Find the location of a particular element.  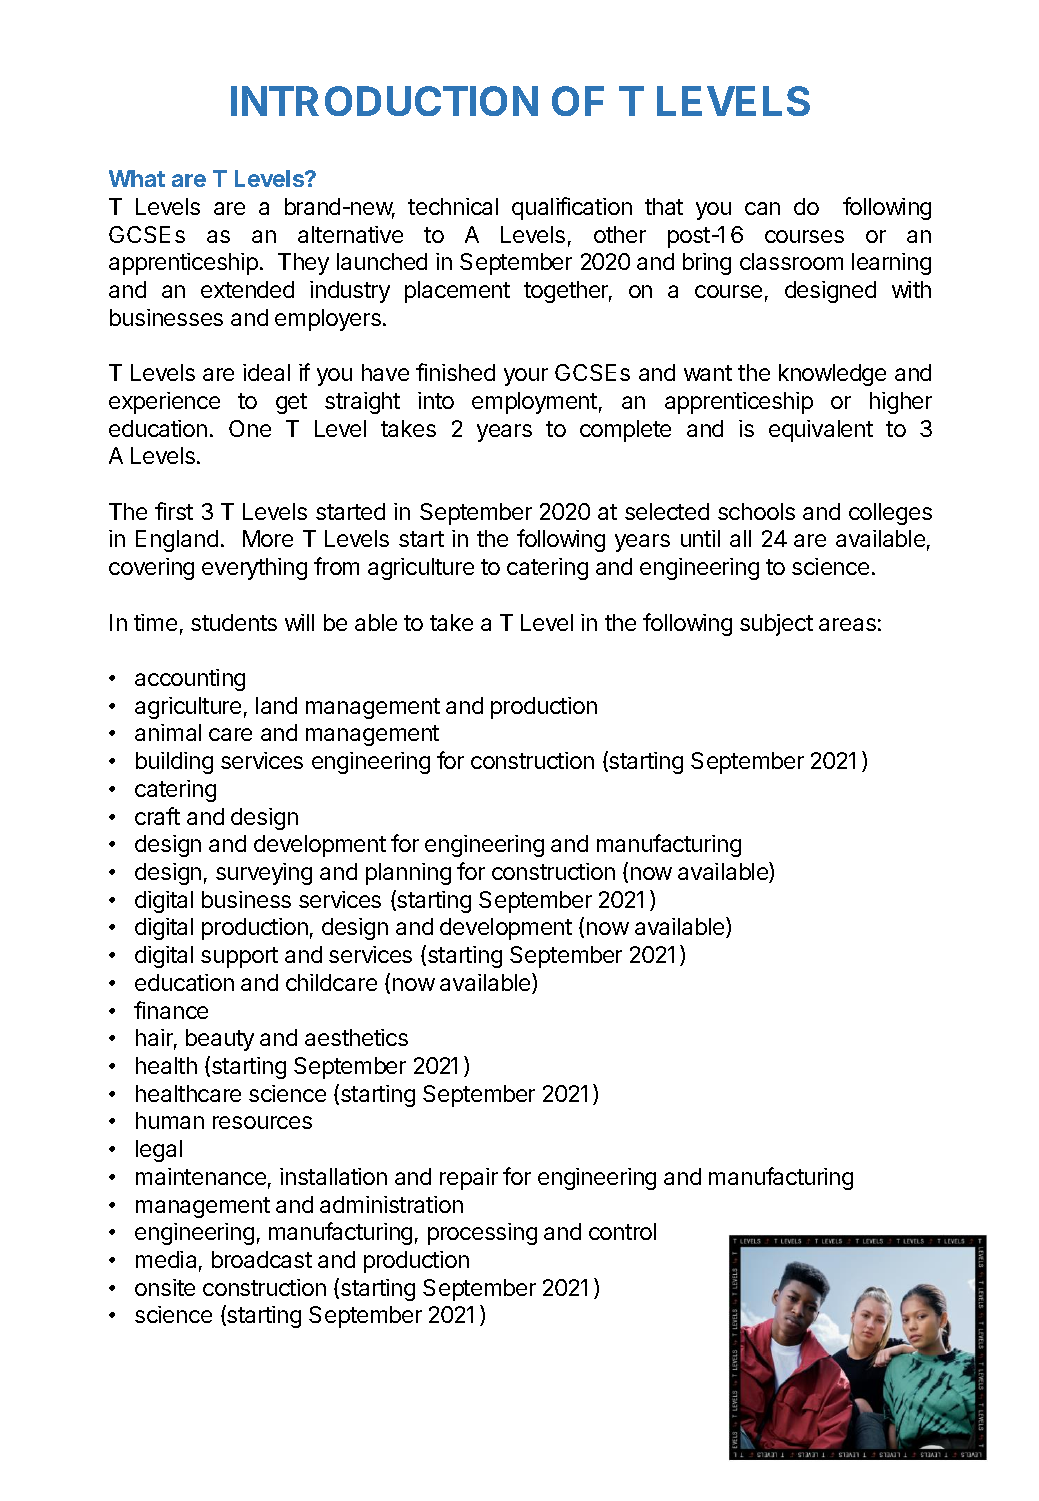

planning is located at coordinates (408, 874).
